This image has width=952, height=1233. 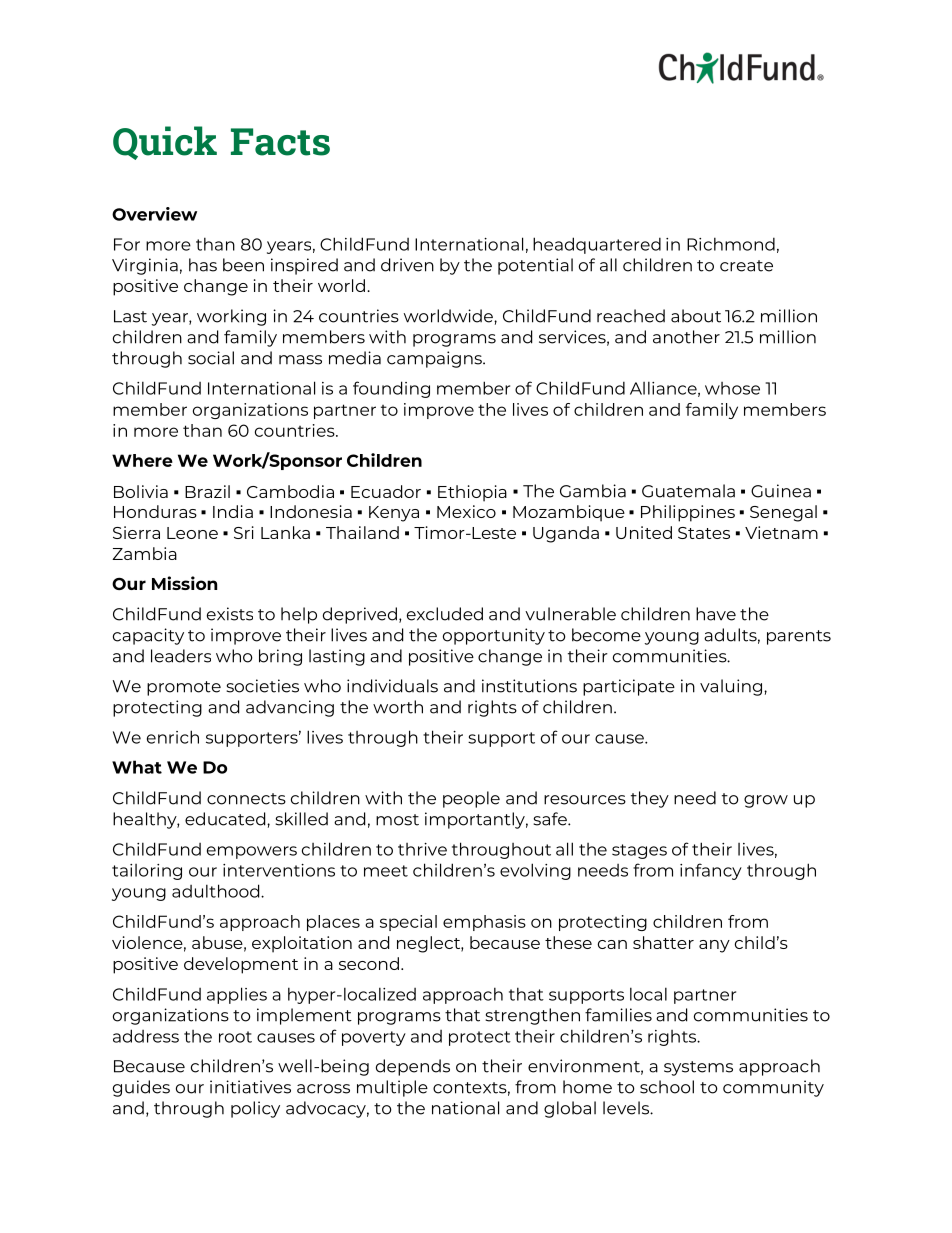 What do you see at coordinates (230, 614) in the image?
I see `exists` at bounding box center [230, 614].
